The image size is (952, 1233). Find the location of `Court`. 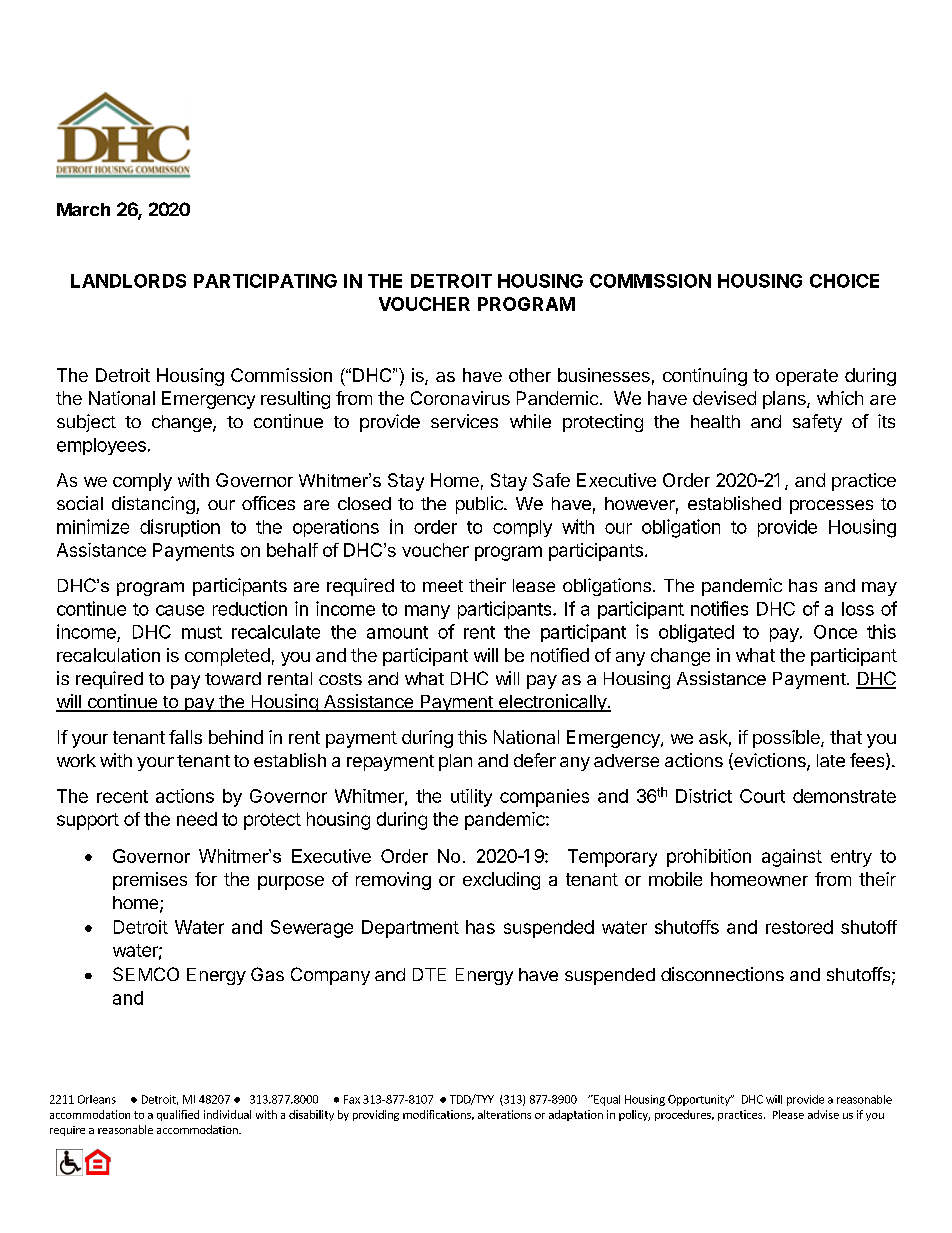

Court is located at coordinates (762, 796).
